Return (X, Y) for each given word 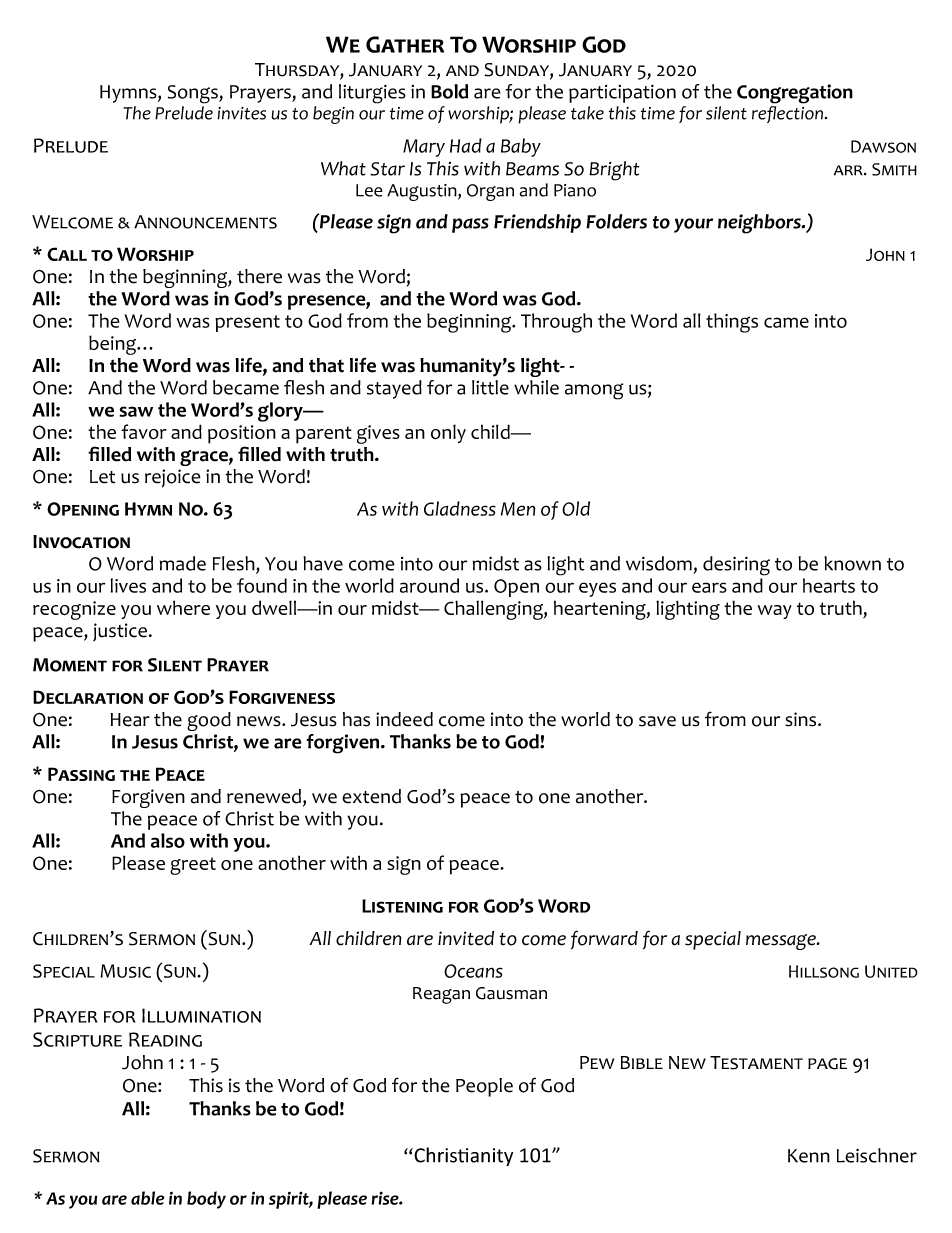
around (429, 585)
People (484, 1087)
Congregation (795, 94)
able (147, 1198)
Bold (449, 91)
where (183, 607)
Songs (194, 94)
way (775, 612)
